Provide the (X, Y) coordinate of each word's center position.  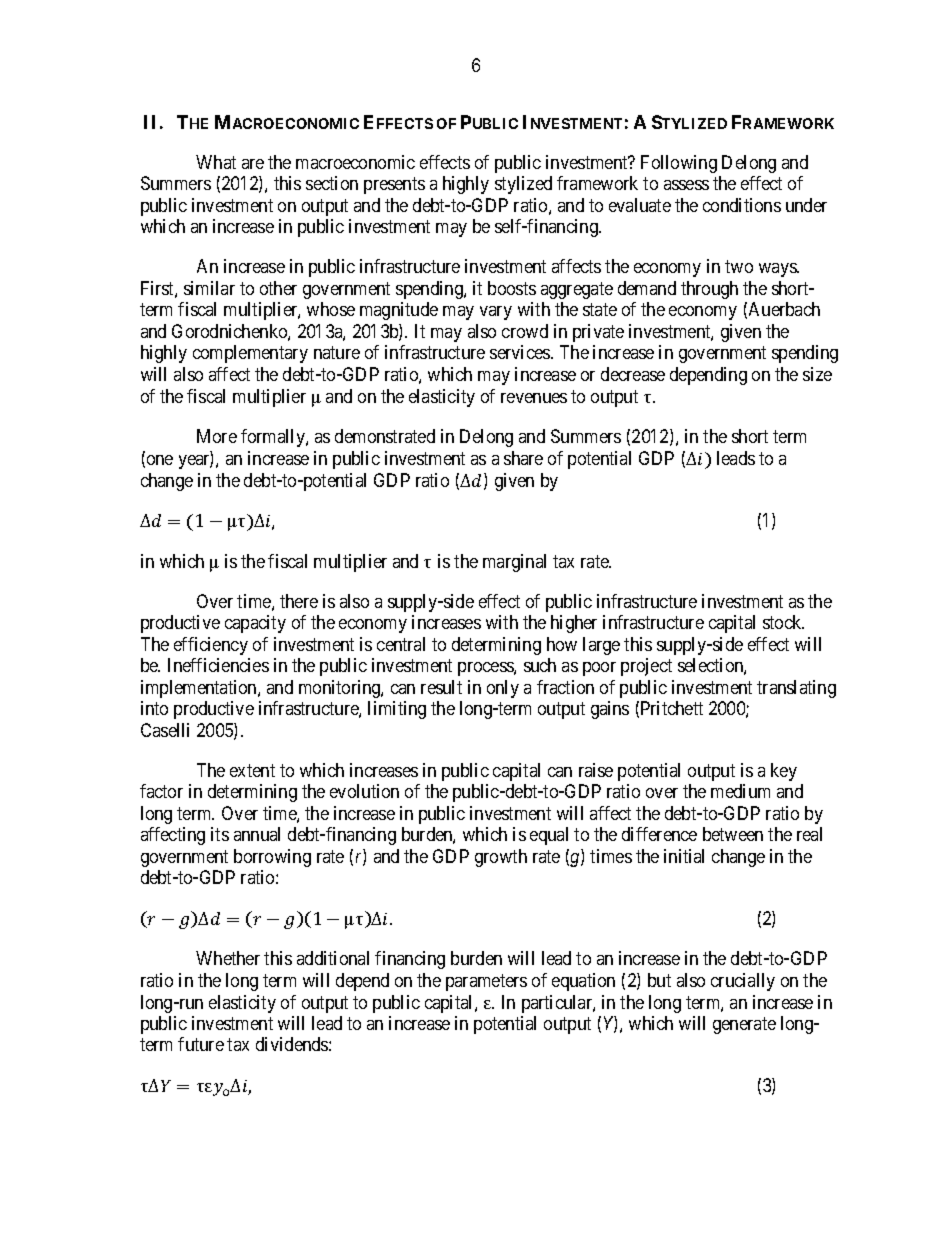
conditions (742, 205)
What (216, 162)
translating (796, 689)
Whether (228, 958)
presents (394, 185)
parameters (486, 982)
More (217, 436)
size (817, 374)
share (523, 458)
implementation (200, 689)
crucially (743, 982)
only (503, 689)
